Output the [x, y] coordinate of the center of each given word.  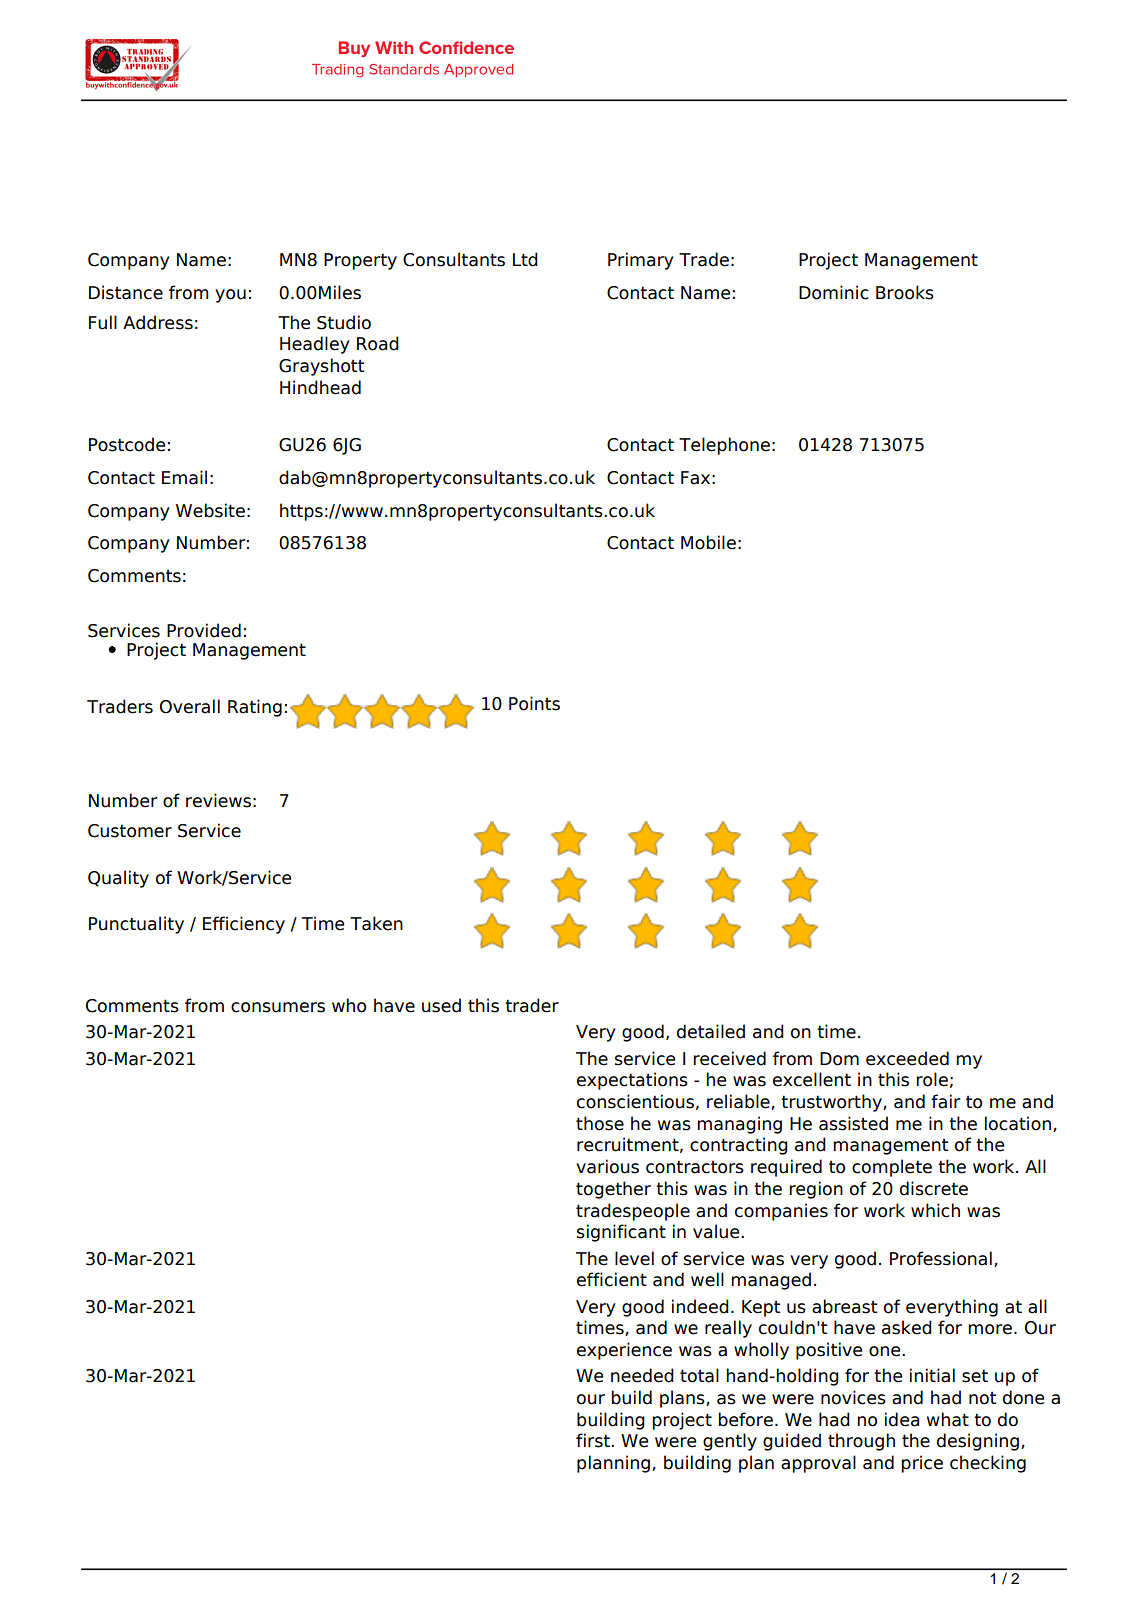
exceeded [907, 1058]
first [594, 1440]
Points [534, 703]
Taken [376, 923]
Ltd [525, 259]
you [230, 296]
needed [642, 1375]
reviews [218, 800]
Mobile [708, 542]
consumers [278, 1007]
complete [892, 1168]
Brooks [905, 292]
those [600, 1123]
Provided [204, 630]
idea [902, 1419]
